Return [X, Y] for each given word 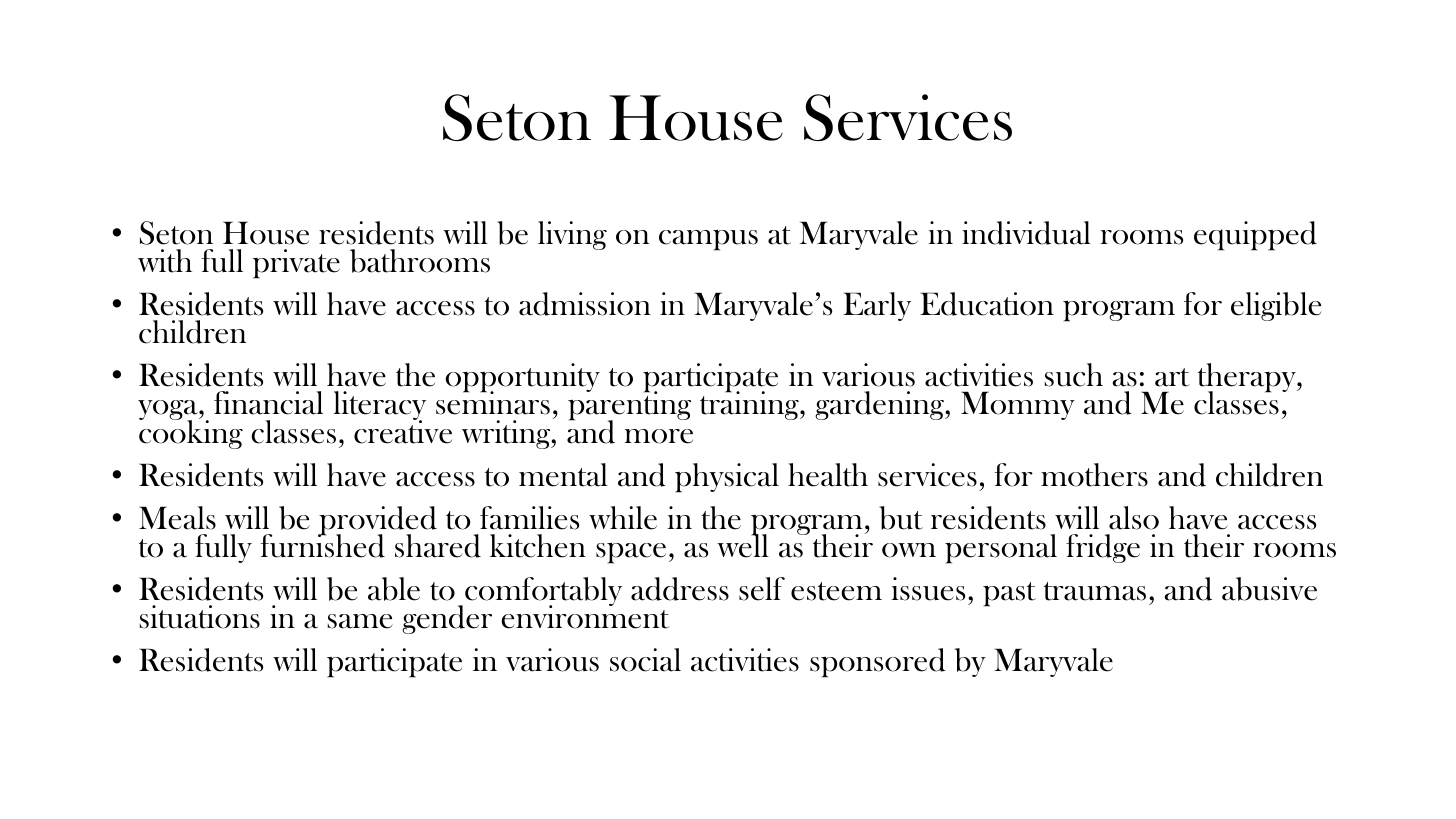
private [296, 264]
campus [708, 240]
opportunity [522, 378]
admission [585, 304]
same [360, 621]
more [658, 436]
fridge [1103, 548]
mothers [1094, 475]
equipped [1255, 236]
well [743, 545]
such [1074, 375]
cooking [191, 433]
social [645, 660]
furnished [323, 545]
